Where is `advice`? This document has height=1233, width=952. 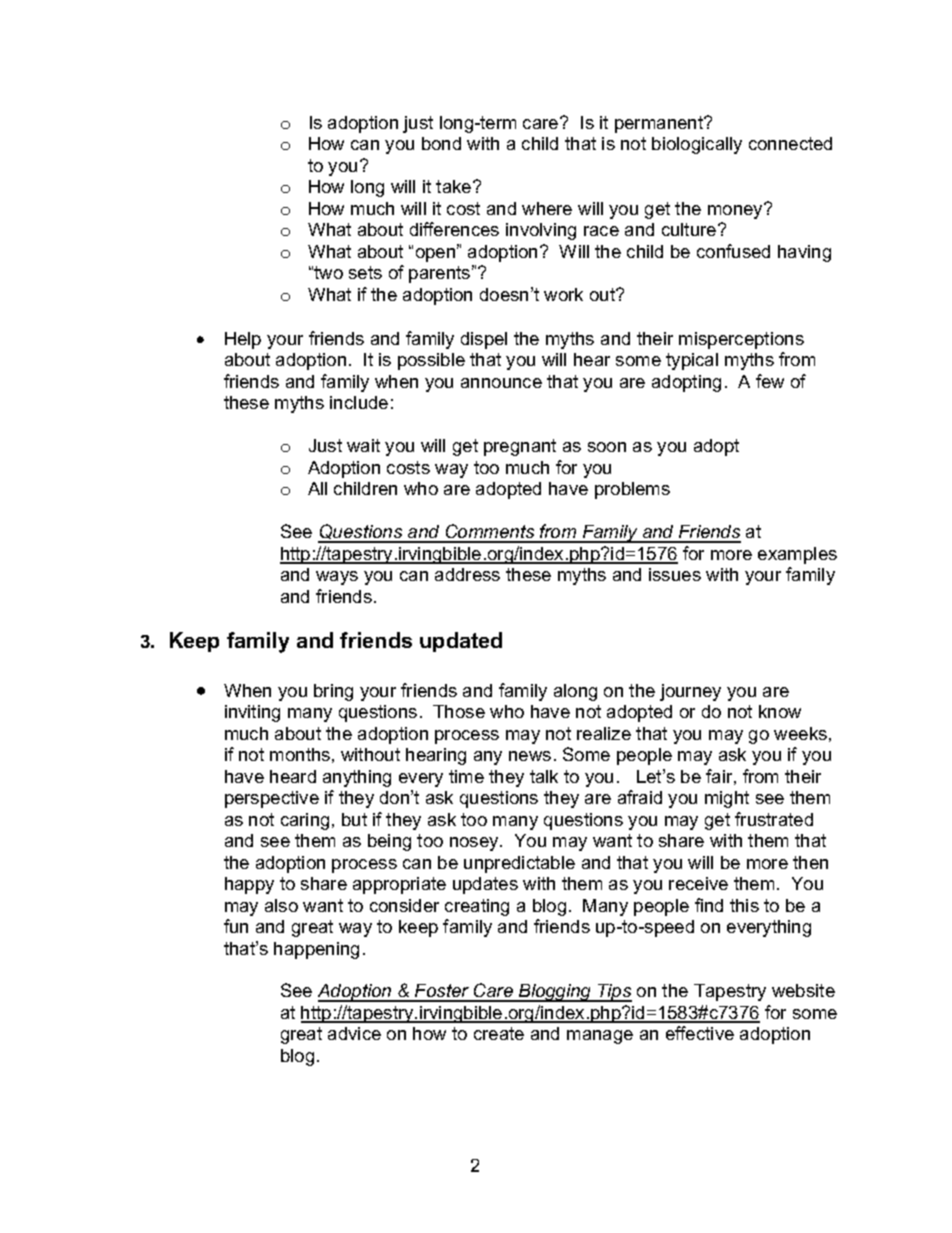 advice is located at coordinates (354, 1033).
